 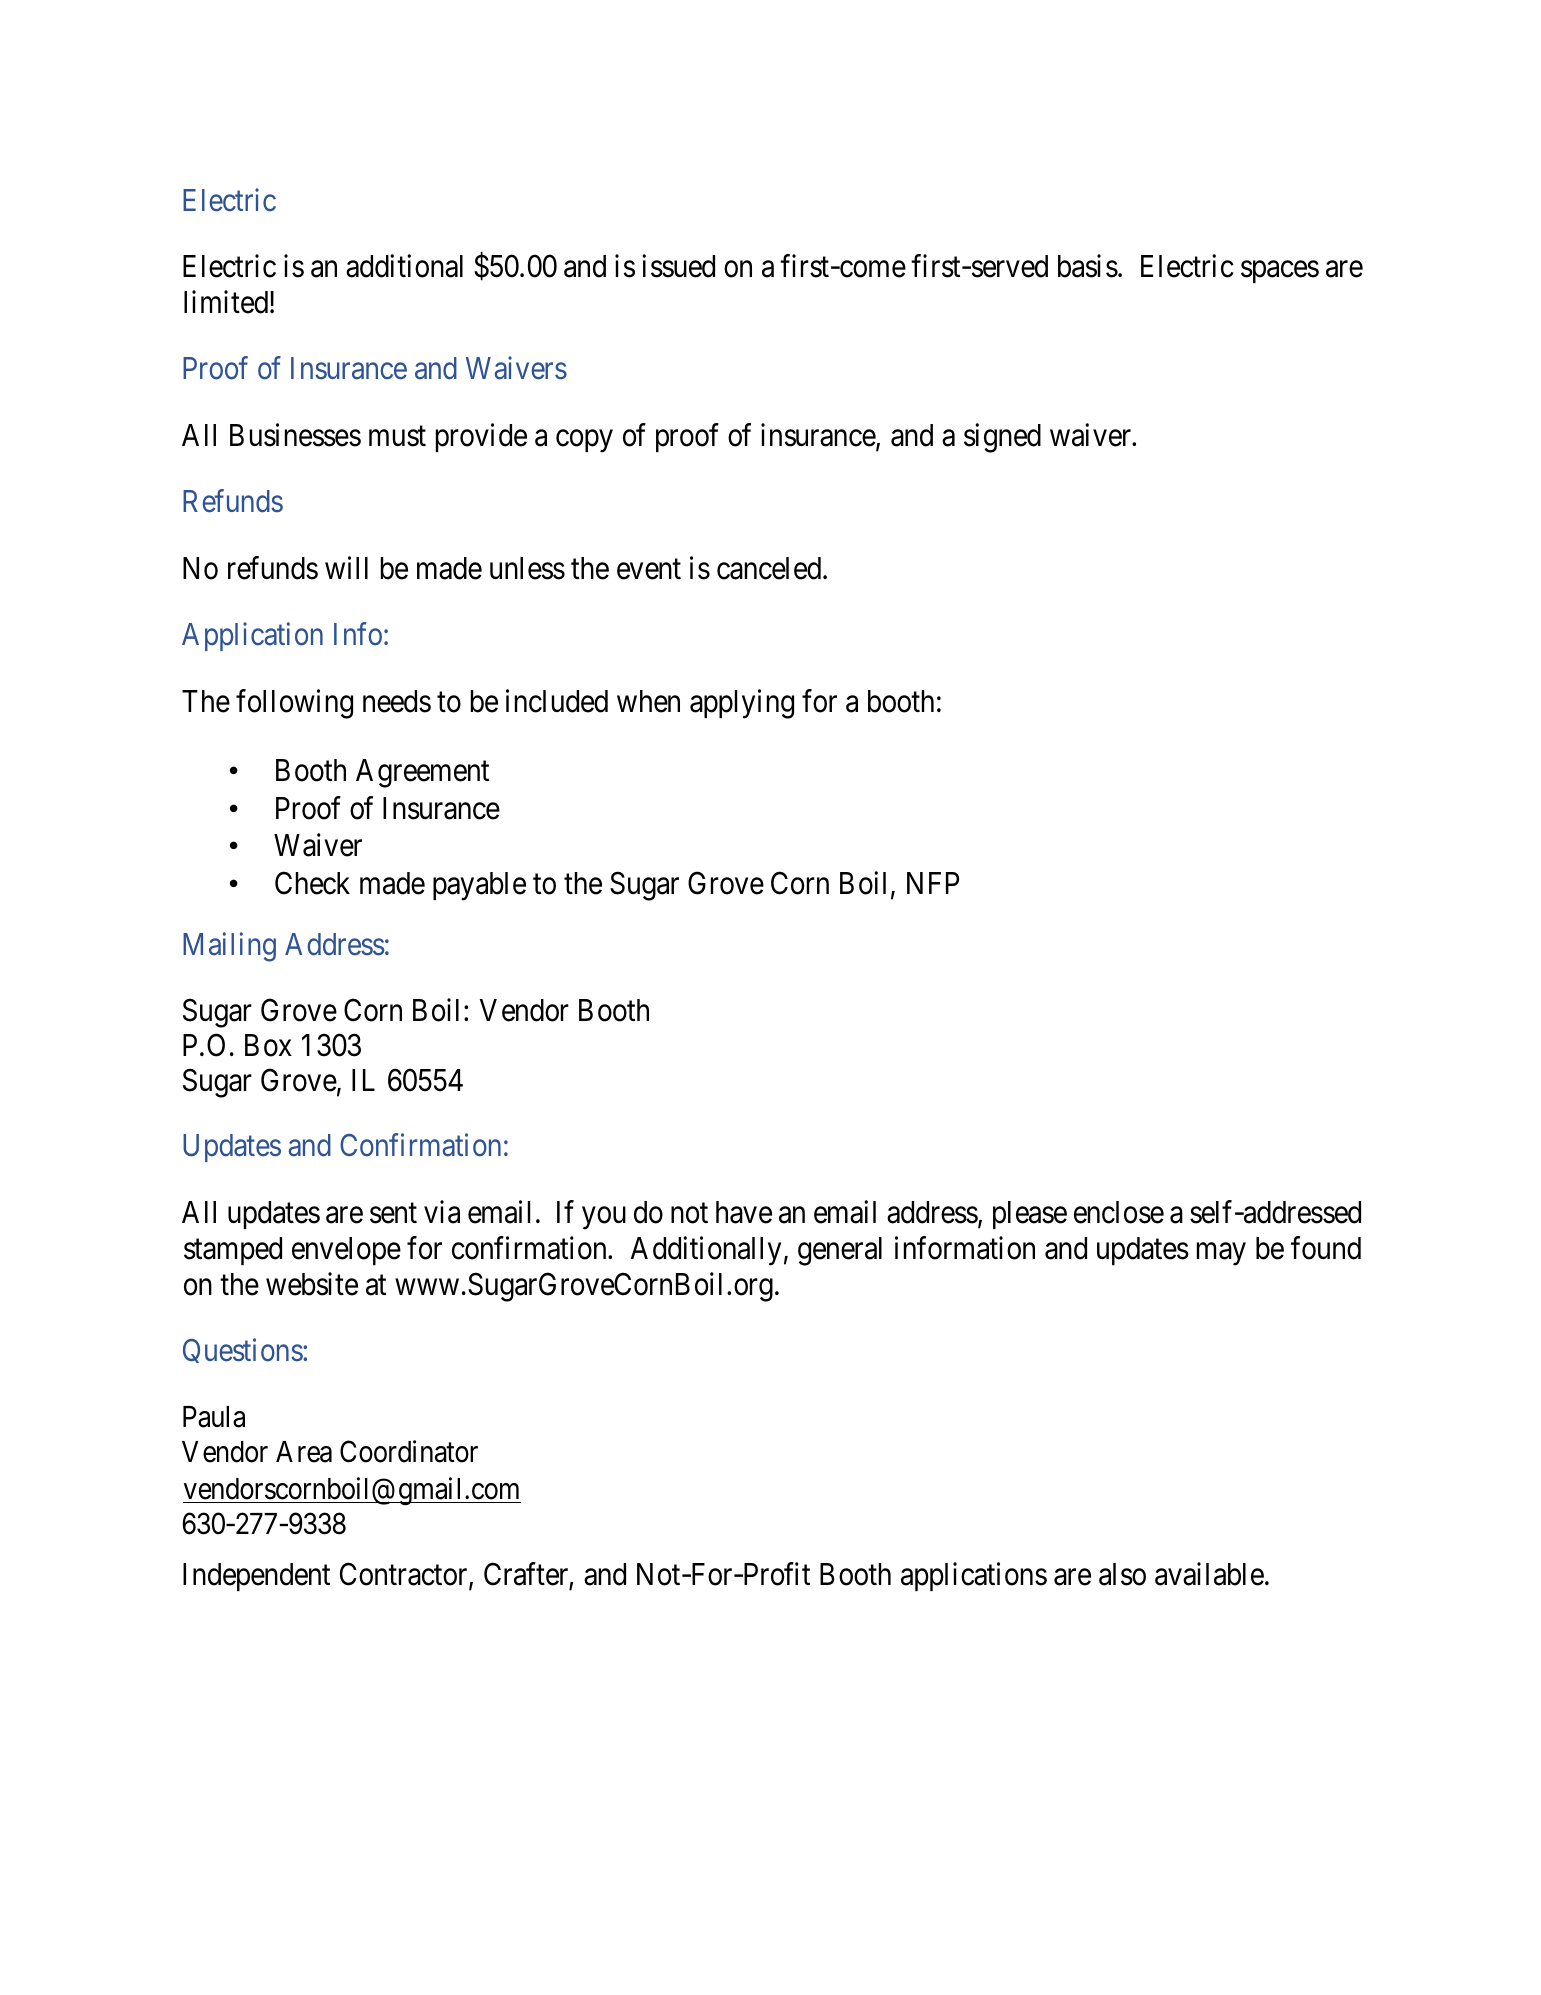 I want to click on have, so click(x=744, y=1212).
